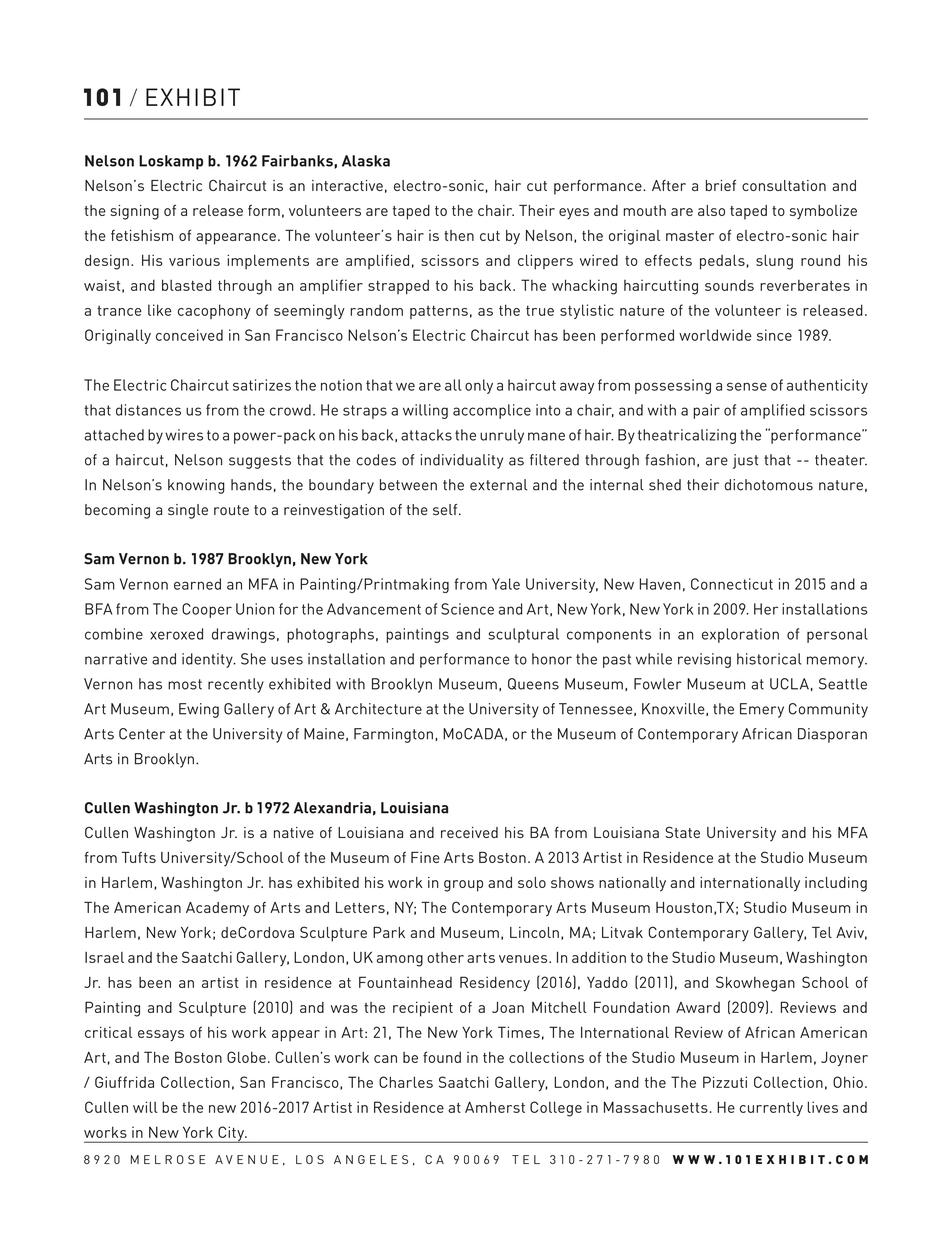  I want to click on Academy, so click(217, 909).
